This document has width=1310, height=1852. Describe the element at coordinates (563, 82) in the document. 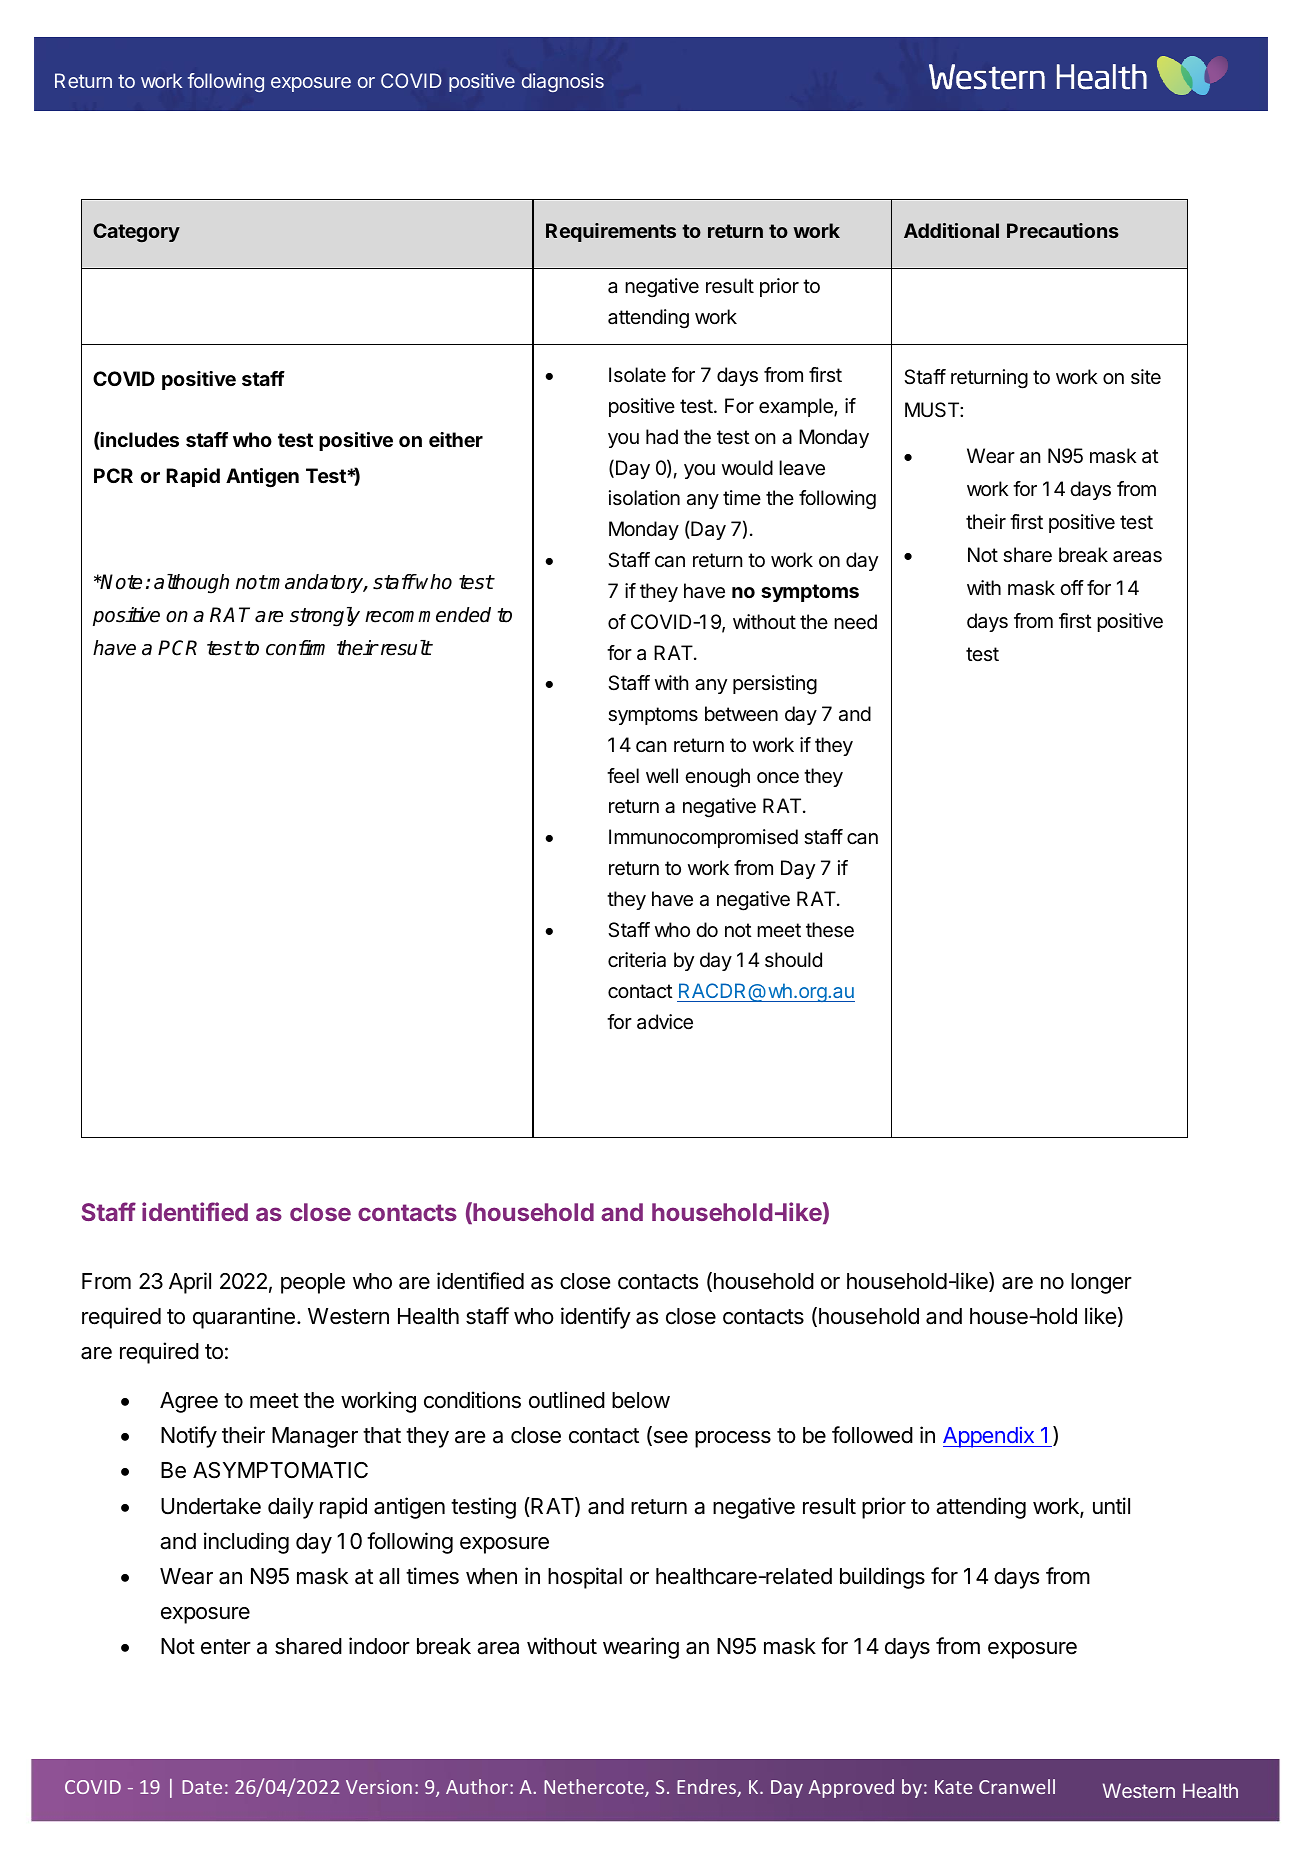

I see `diagnosis` at that location.
